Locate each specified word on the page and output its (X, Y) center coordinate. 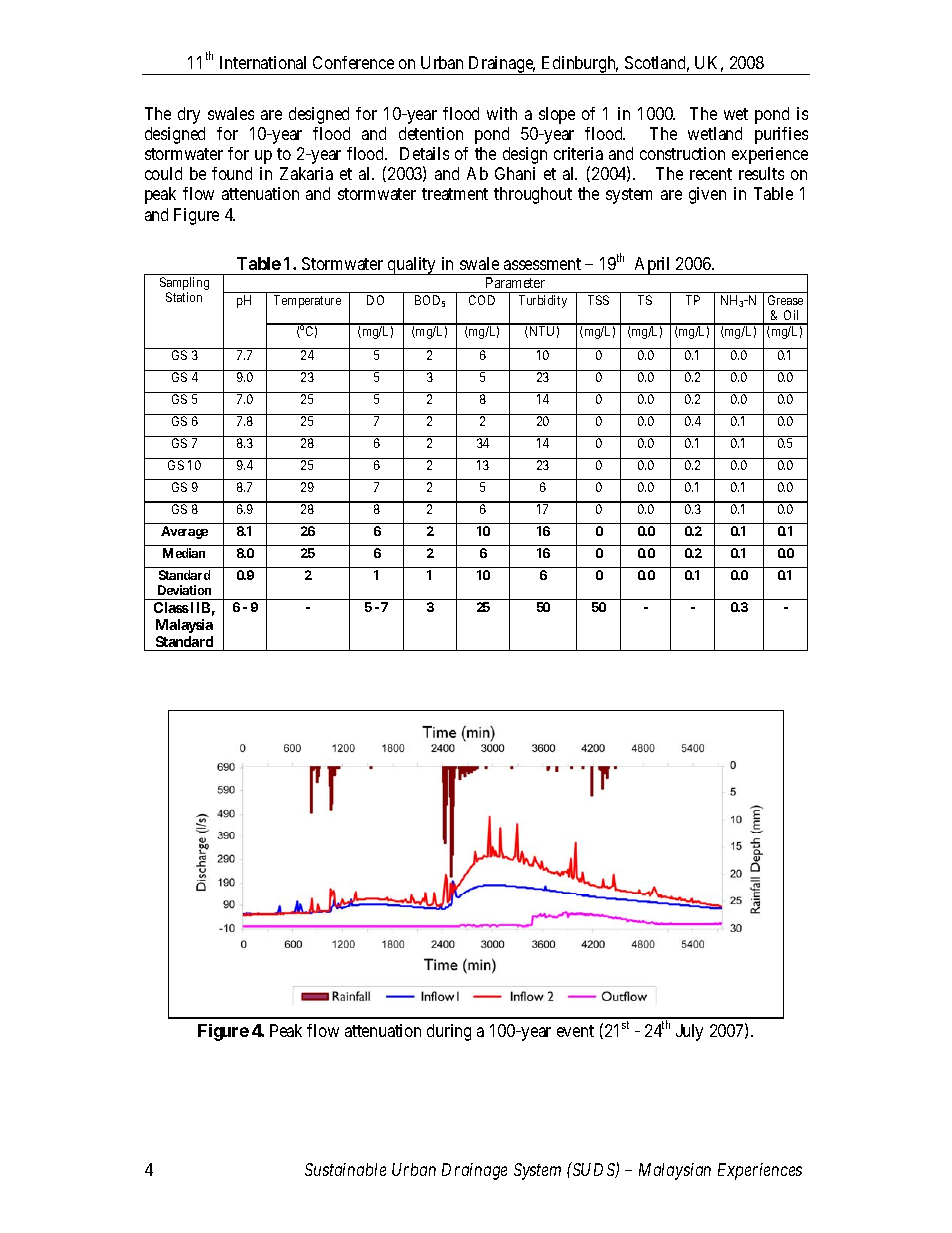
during (449, 1032)
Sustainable (345, 1169)
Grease (785, 300)
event (575, 1031)
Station (184, 297)
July (689, 1032)
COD (482, 300)
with (502, 113)
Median (184, 553)
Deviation (184, 590)
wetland (715, 133)
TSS (598, 300)
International (263, 62)
